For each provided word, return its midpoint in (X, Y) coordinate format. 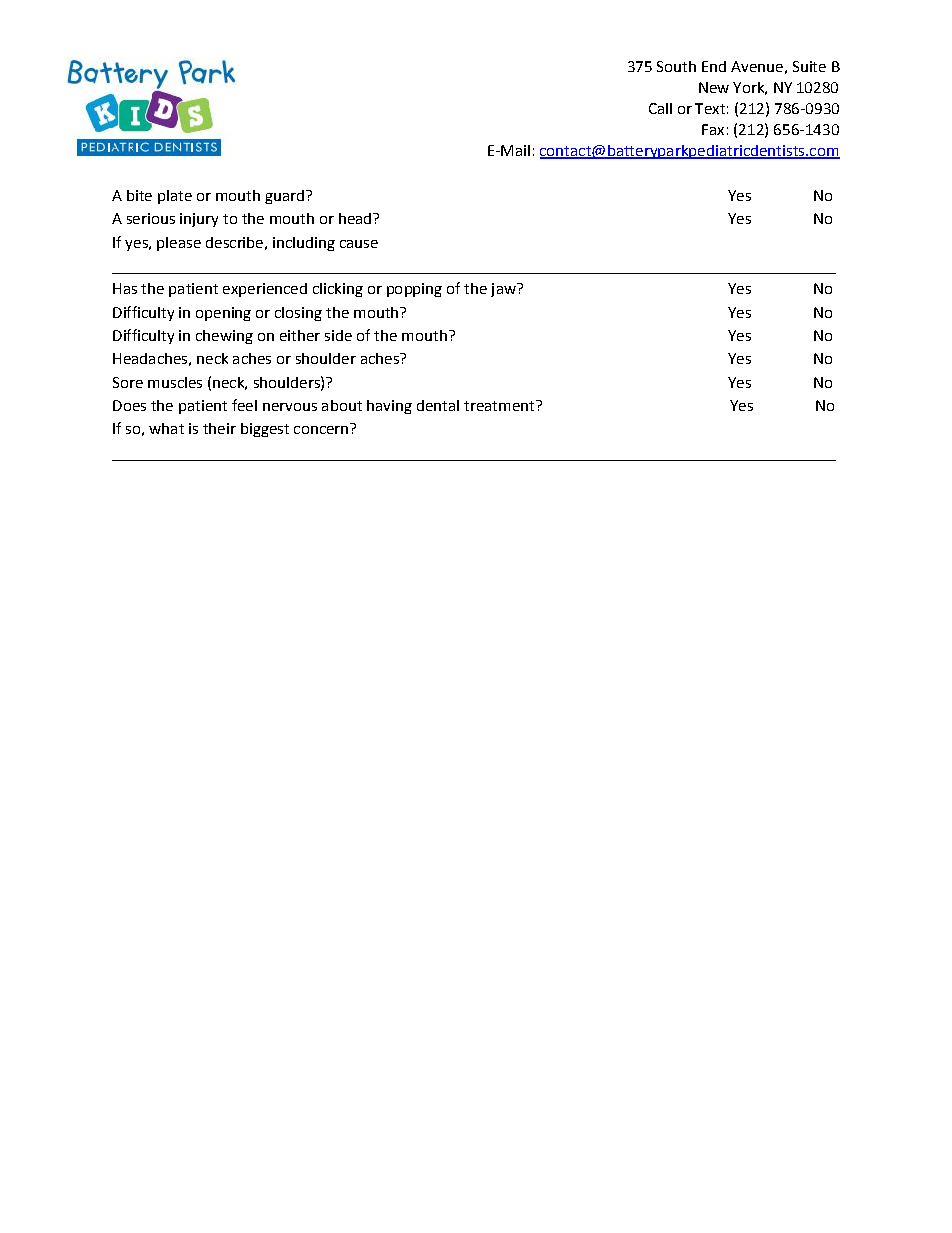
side (338, 335)
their (219, 428)
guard (284, 197)
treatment (500, 405)
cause (359, 244)
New (714, 87)
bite (139, 195)
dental (438, 405)
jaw (504, 290)
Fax (713, 129)
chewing (224, 337)
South (676, 66)
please (179, 244)
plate (175, 197)
